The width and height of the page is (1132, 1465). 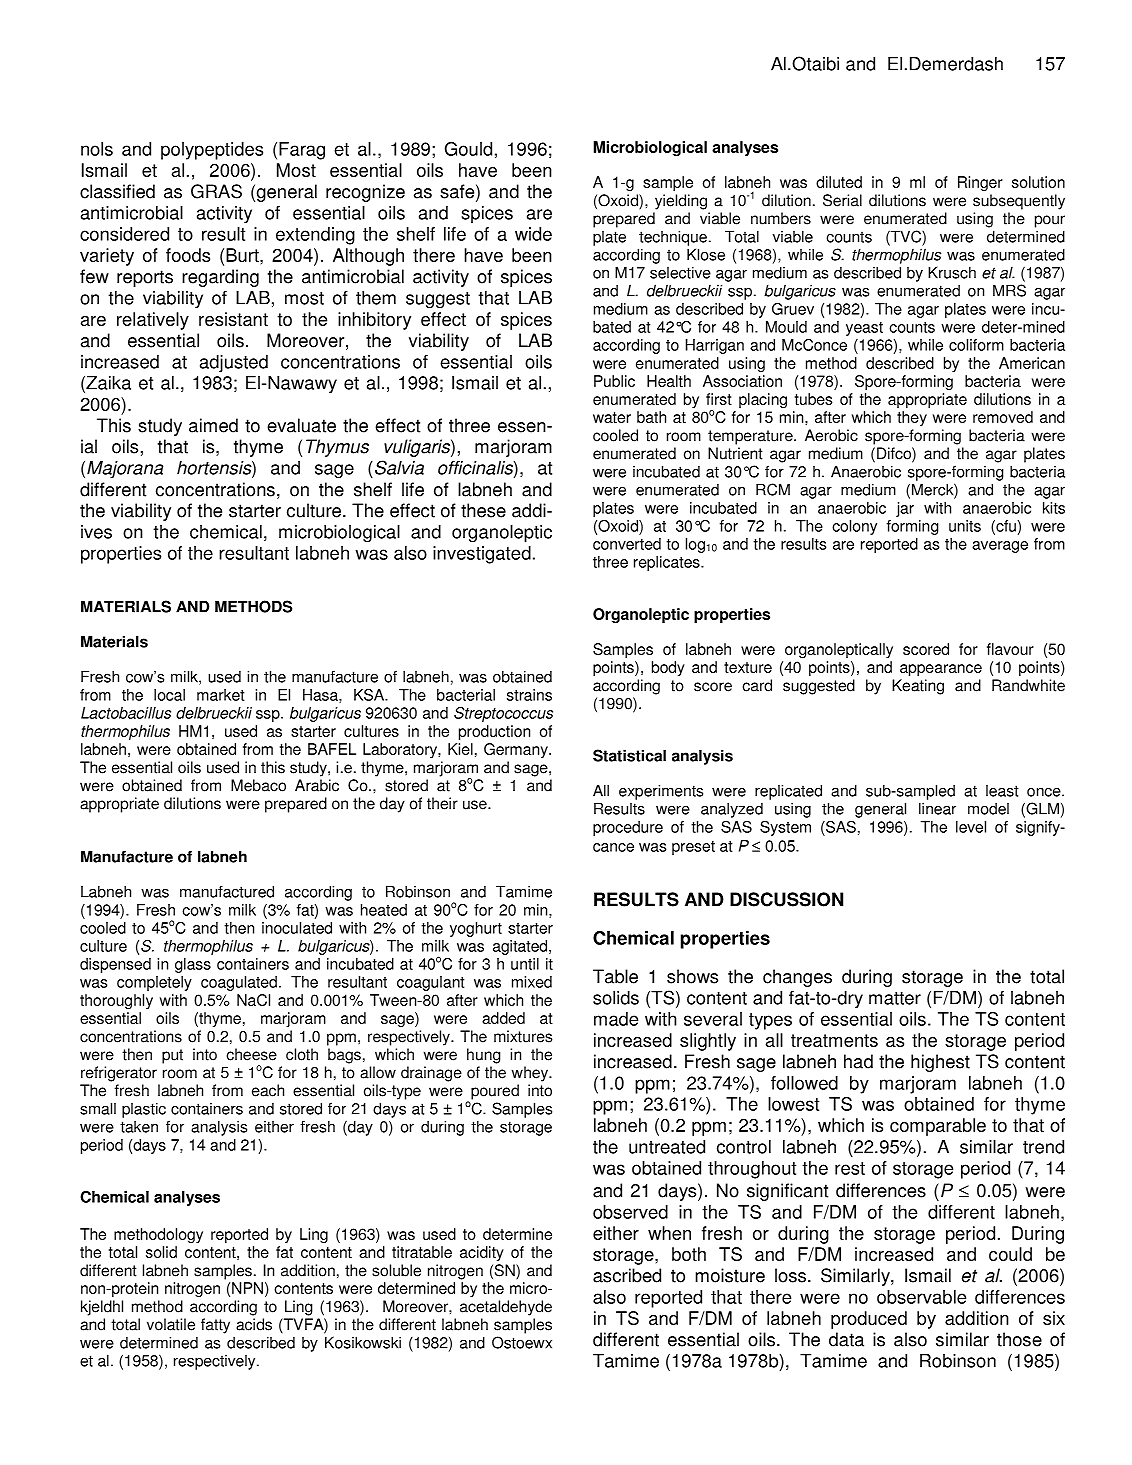 I want to click on they, so click(x=912, y=418).
